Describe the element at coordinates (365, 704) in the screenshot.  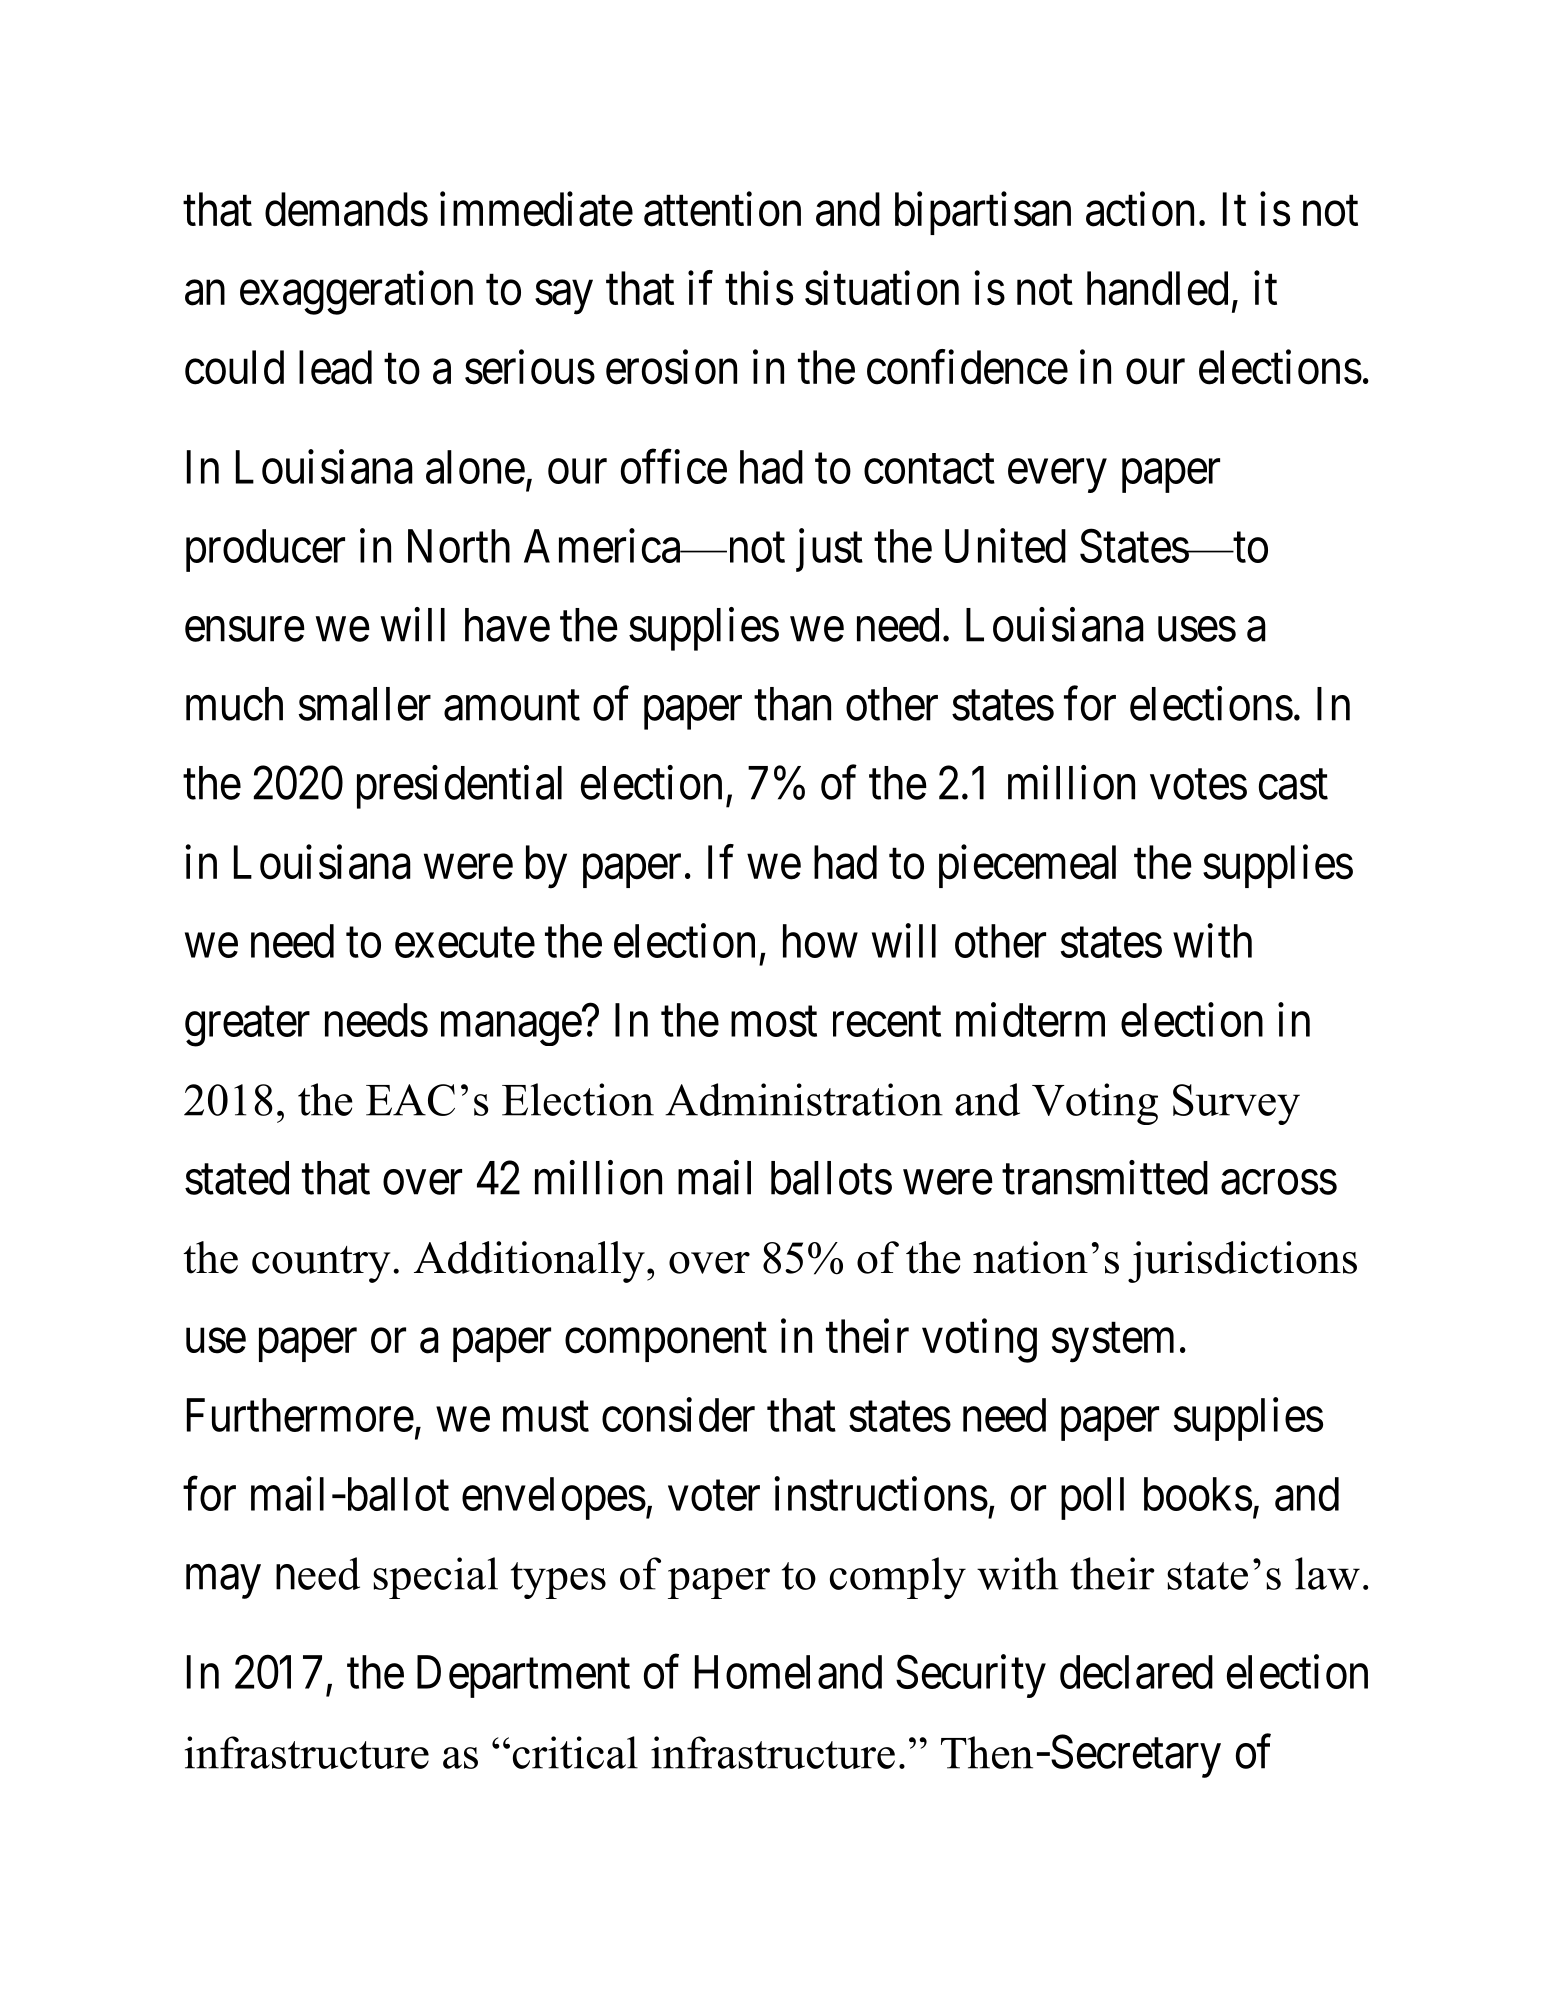
I see `smaller` at that location.
